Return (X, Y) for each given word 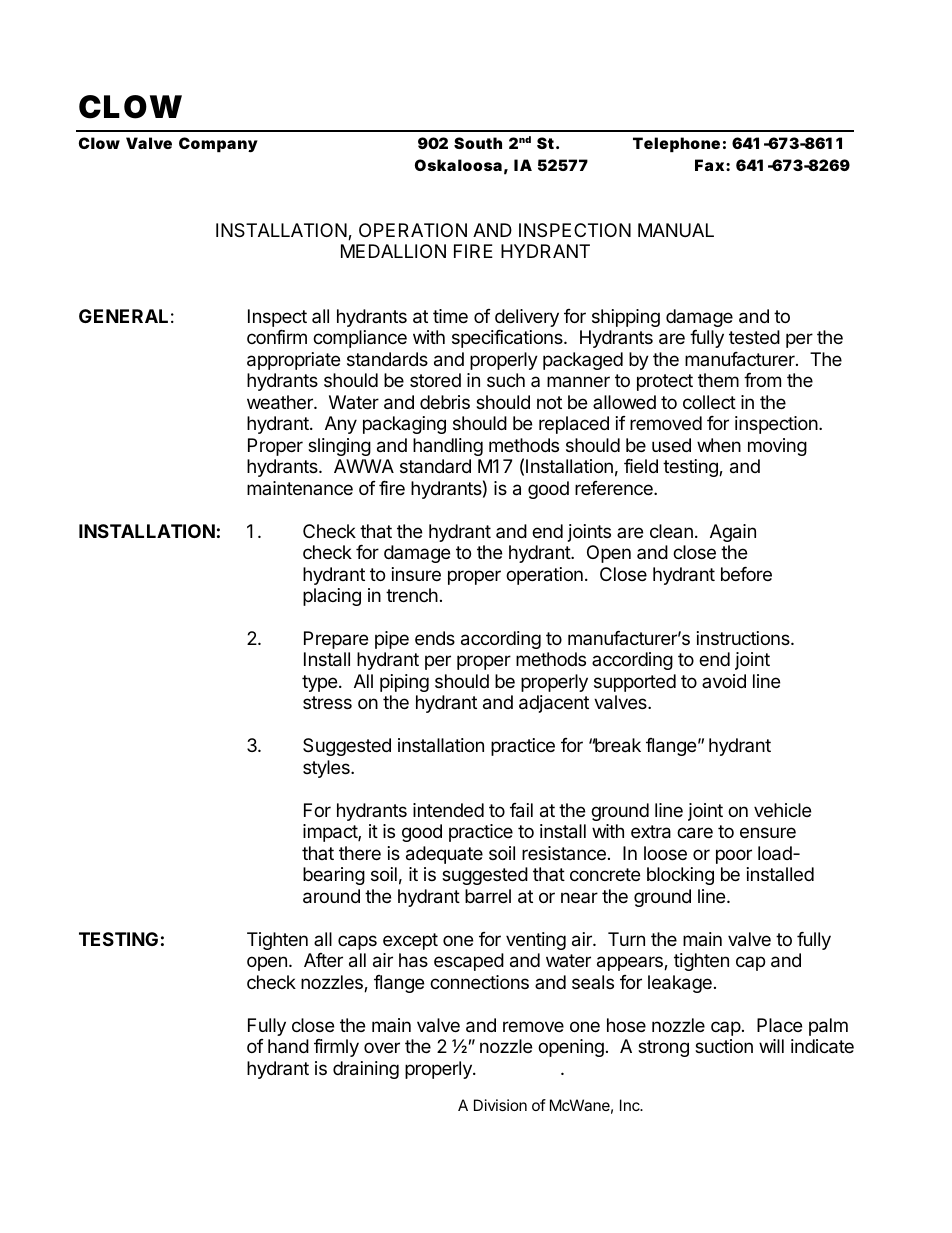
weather (281, 402)
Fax (709, 165)
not (549, 402)
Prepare (336, 640)
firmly (336, 1048)
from (762, 380)
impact (331, 833)
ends (435, 638)
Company (218, 145)
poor (734, 856)
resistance (564, 853)
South (478, 143)
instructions (744, 638)
